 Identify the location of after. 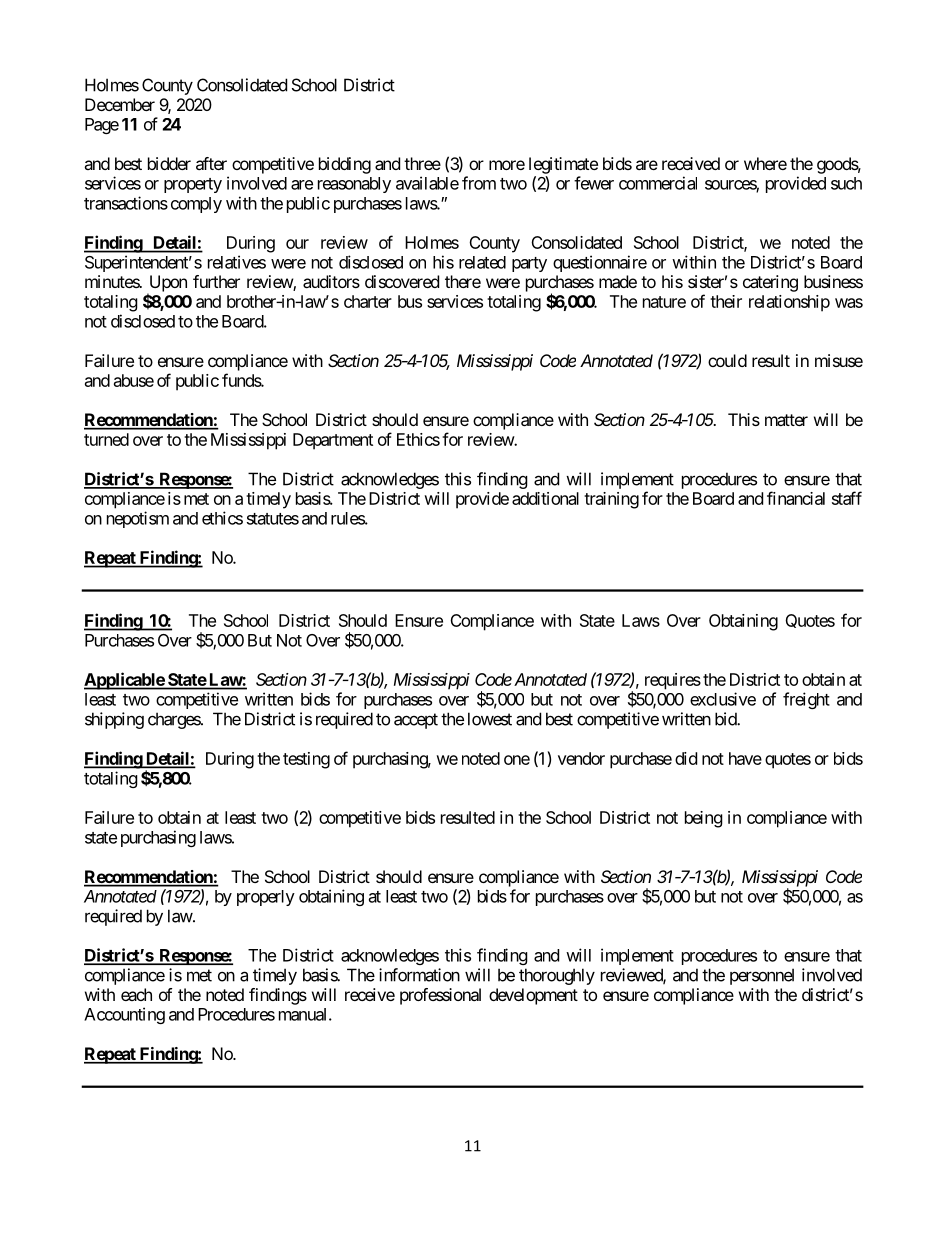
(211, 163).
